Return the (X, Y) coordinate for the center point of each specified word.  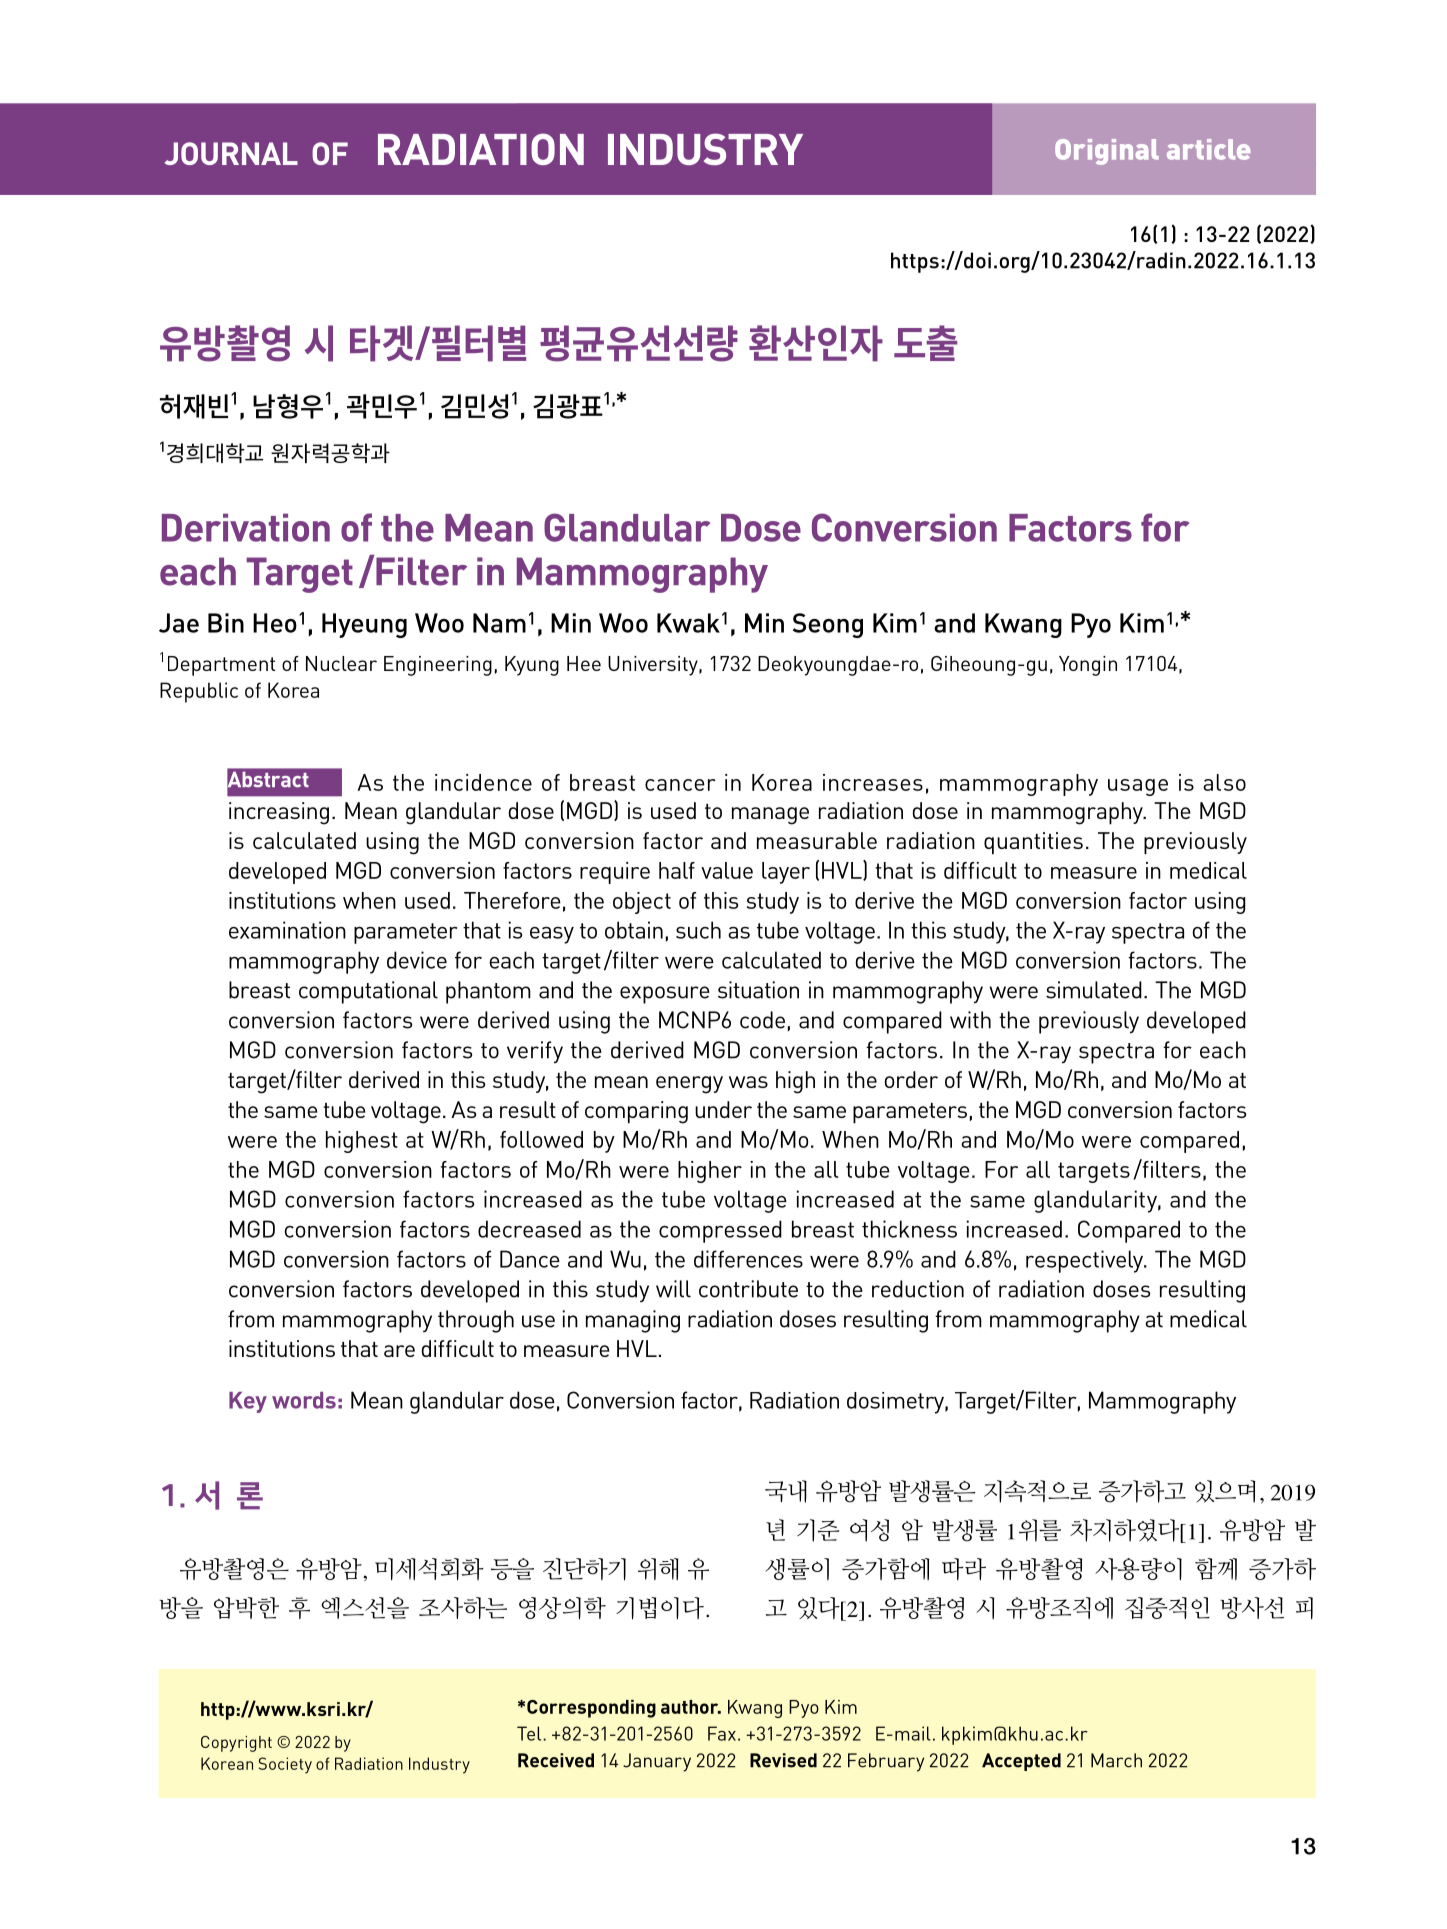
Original (1107, 152)
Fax (722, 1733)
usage (1138, 787)
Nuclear (341, 663)
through (476, 1321)
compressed (720, 1231)
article (1209, 149)
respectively (1086, 1261)
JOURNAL (231, 153)
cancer (680, 785)
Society (285, 1765)
